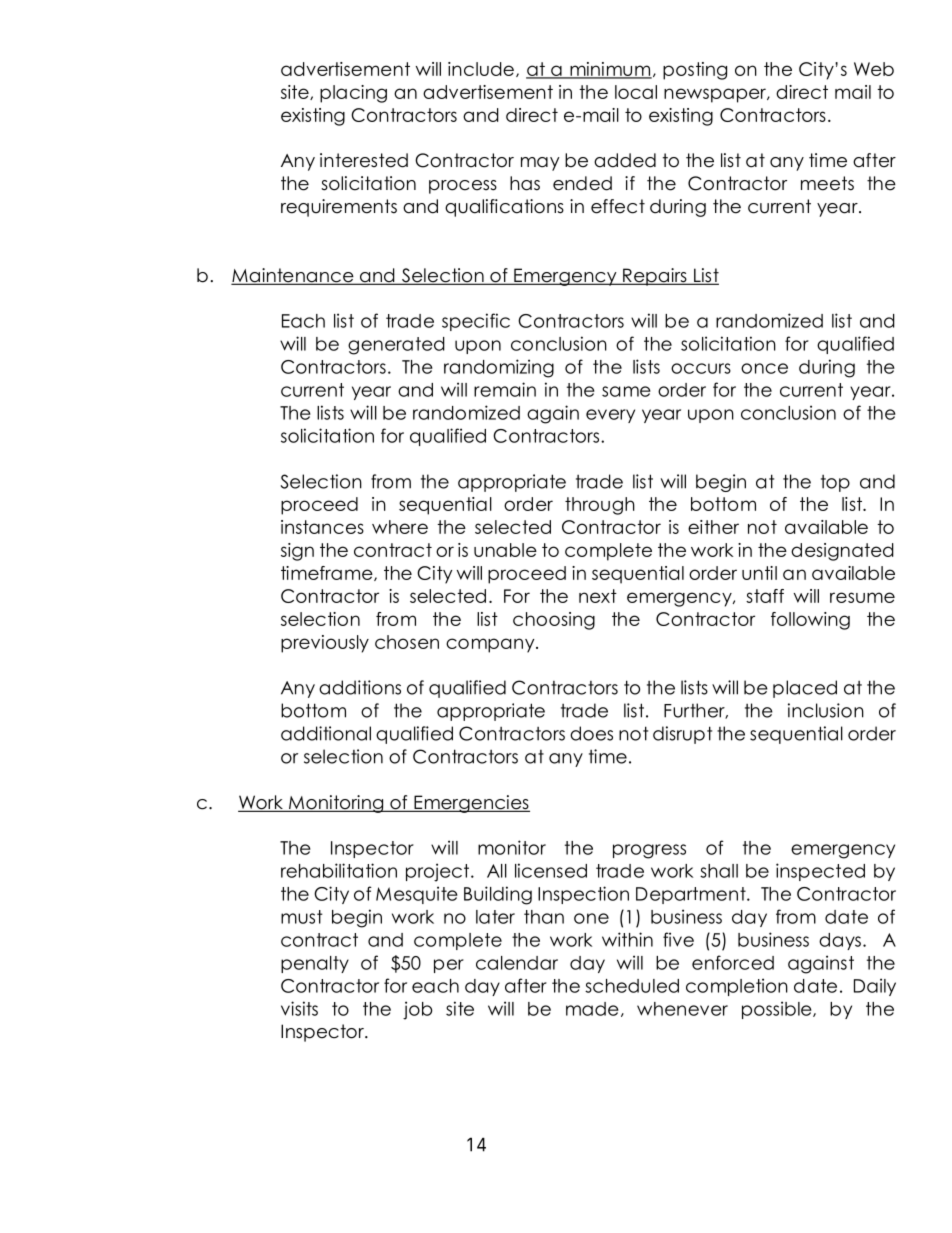  I want to click on minimum, so click(610, 70).
